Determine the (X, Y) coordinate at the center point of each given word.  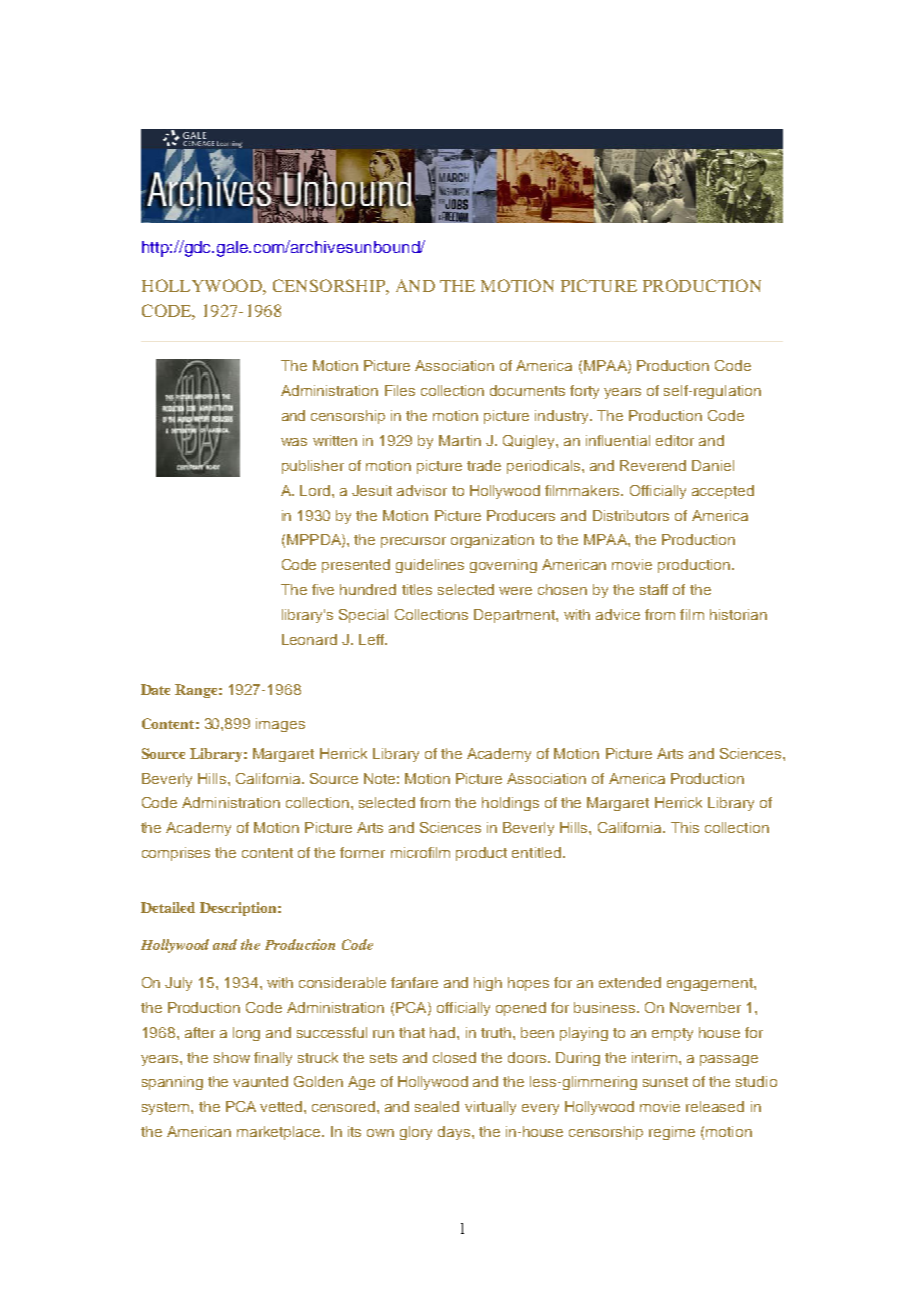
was (294, 442)
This (685, 827)
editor (675, 440)
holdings (510, 804)
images (280, 725)
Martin (460, 440)
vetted (282, 1106)
